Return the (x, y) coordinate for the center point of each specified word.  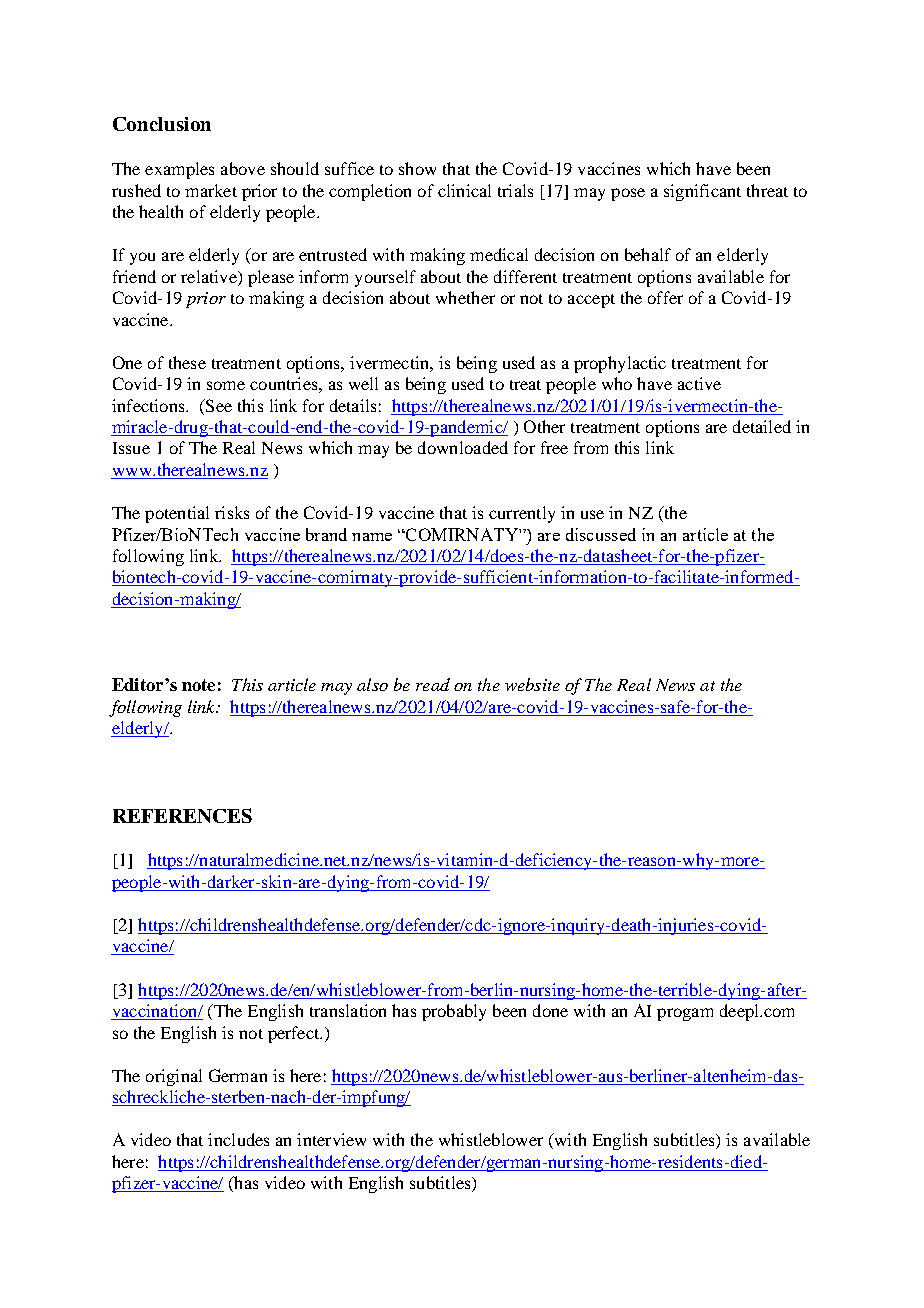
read (433, 684)
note (198, 685)
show (417, 168)
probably (454, 1012)
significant (702, 192)
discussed (601, 534)
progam (685, 1014)
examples (179, 170)
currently (522, 514)
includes (238, 1139)
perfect (295, 1034)
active (699, 383)
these (187, 362)
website (532, 684)
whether (465, 297)
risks (232, 512)
